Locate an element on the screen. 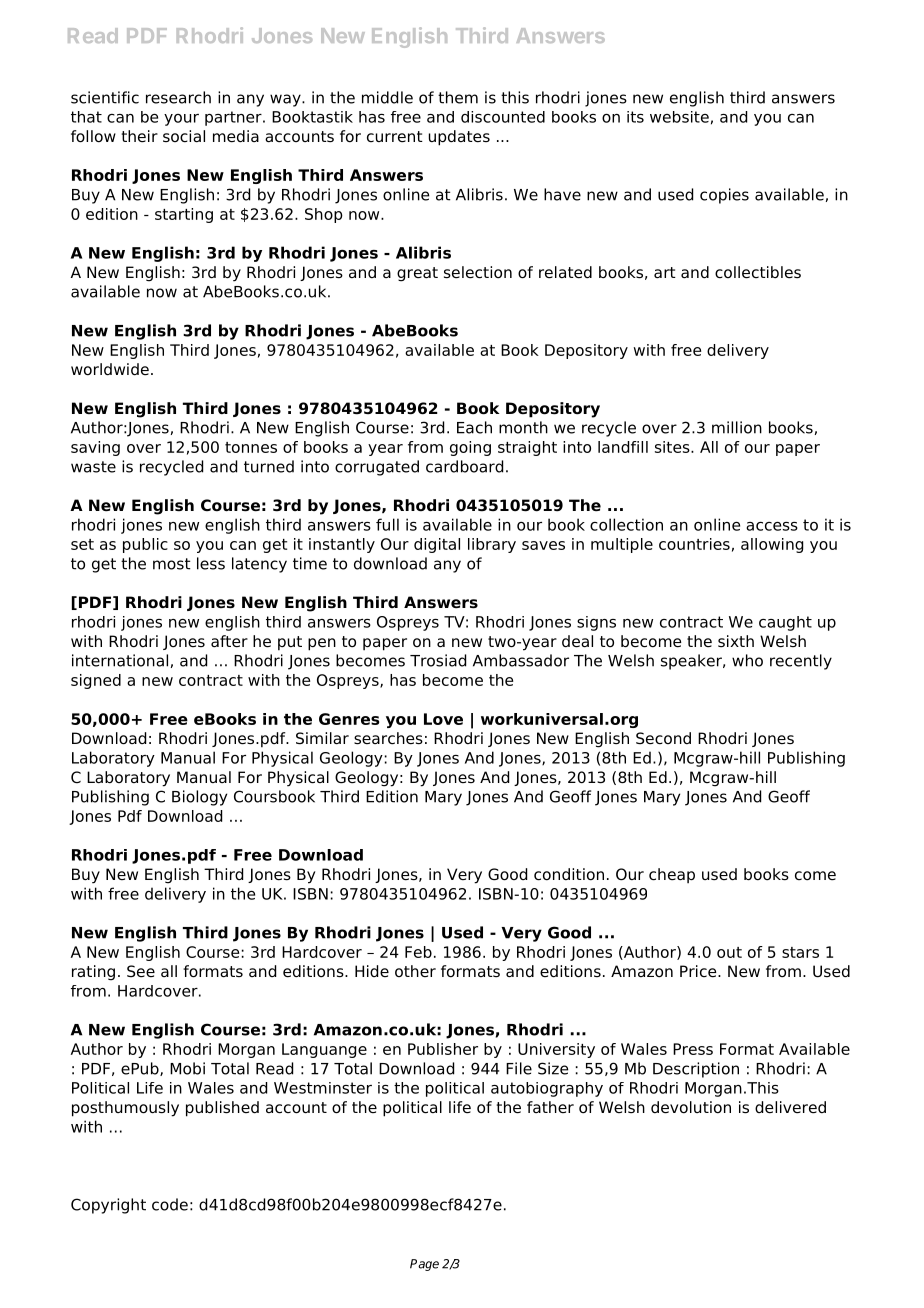  updates is located at coordinates (459, 138).
